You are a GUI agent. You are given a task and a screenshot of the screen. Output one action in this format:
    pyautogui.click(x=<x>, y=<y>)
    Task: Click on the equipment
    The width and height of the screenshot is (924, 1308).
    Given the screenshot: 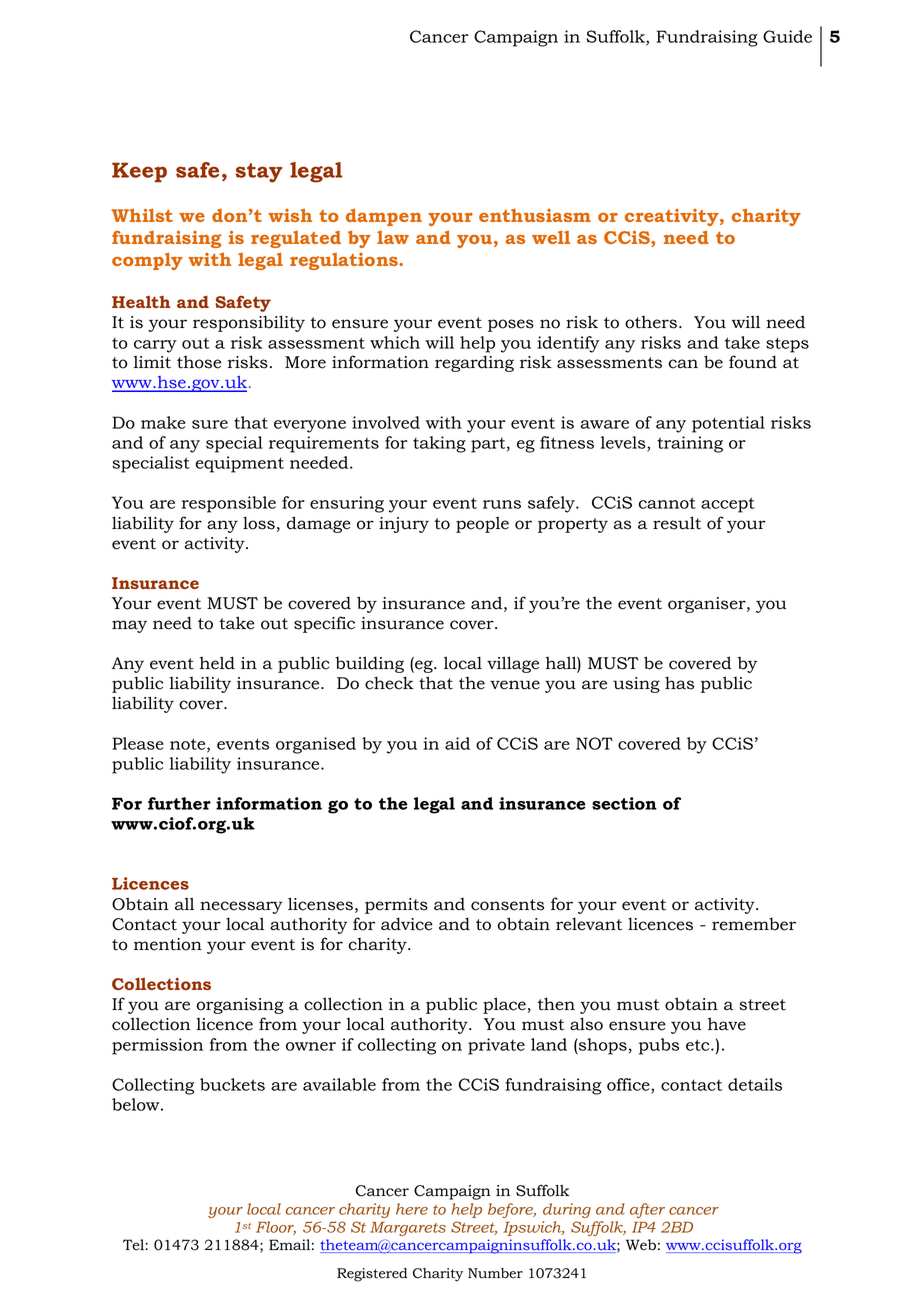 What is the action you would take?
    pyautogui.click(x=240, y=464)
